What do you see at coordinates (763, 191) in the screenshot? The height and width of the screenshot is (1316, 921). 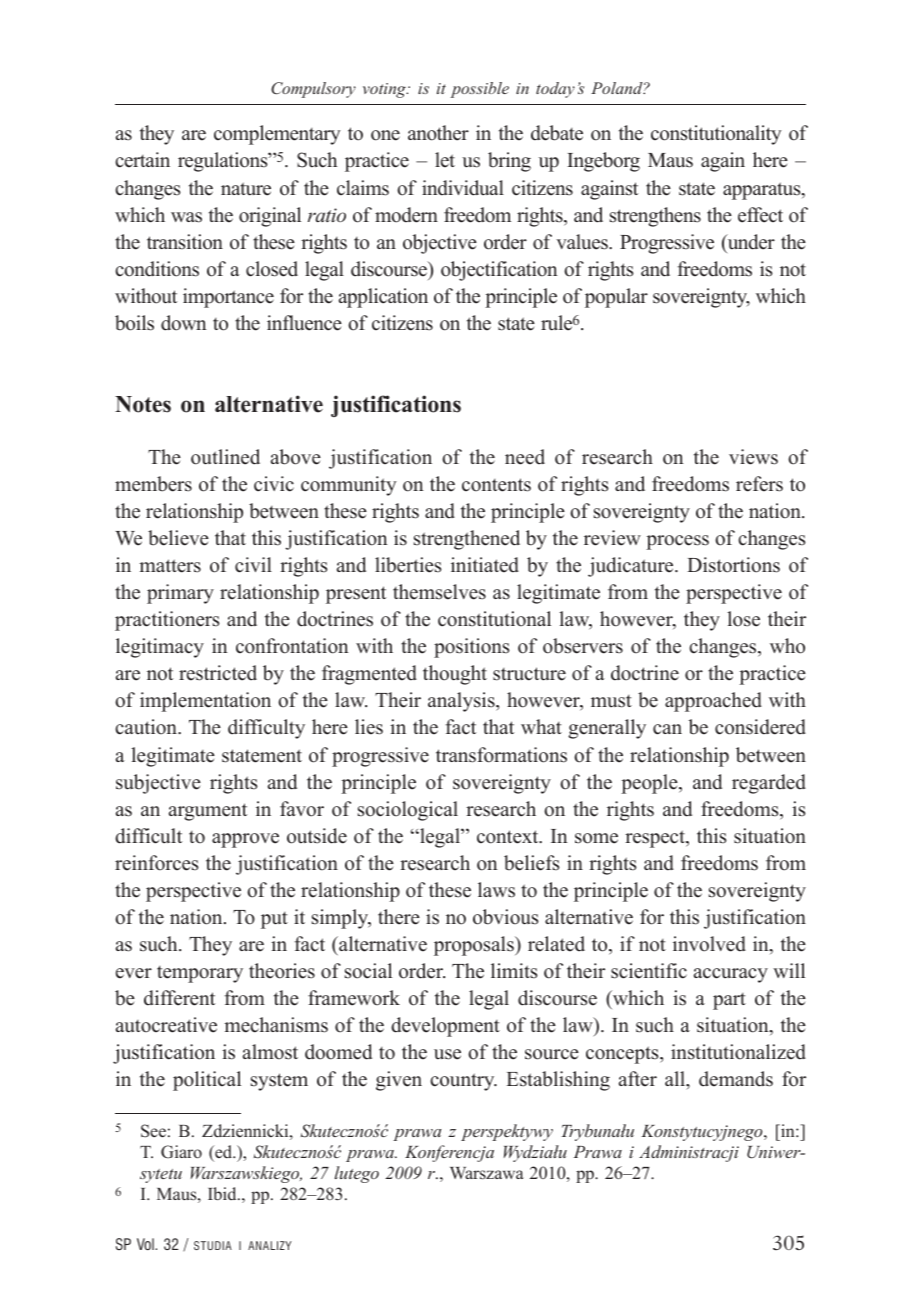 I see `apparatus` at bounding box center [763, 191].
